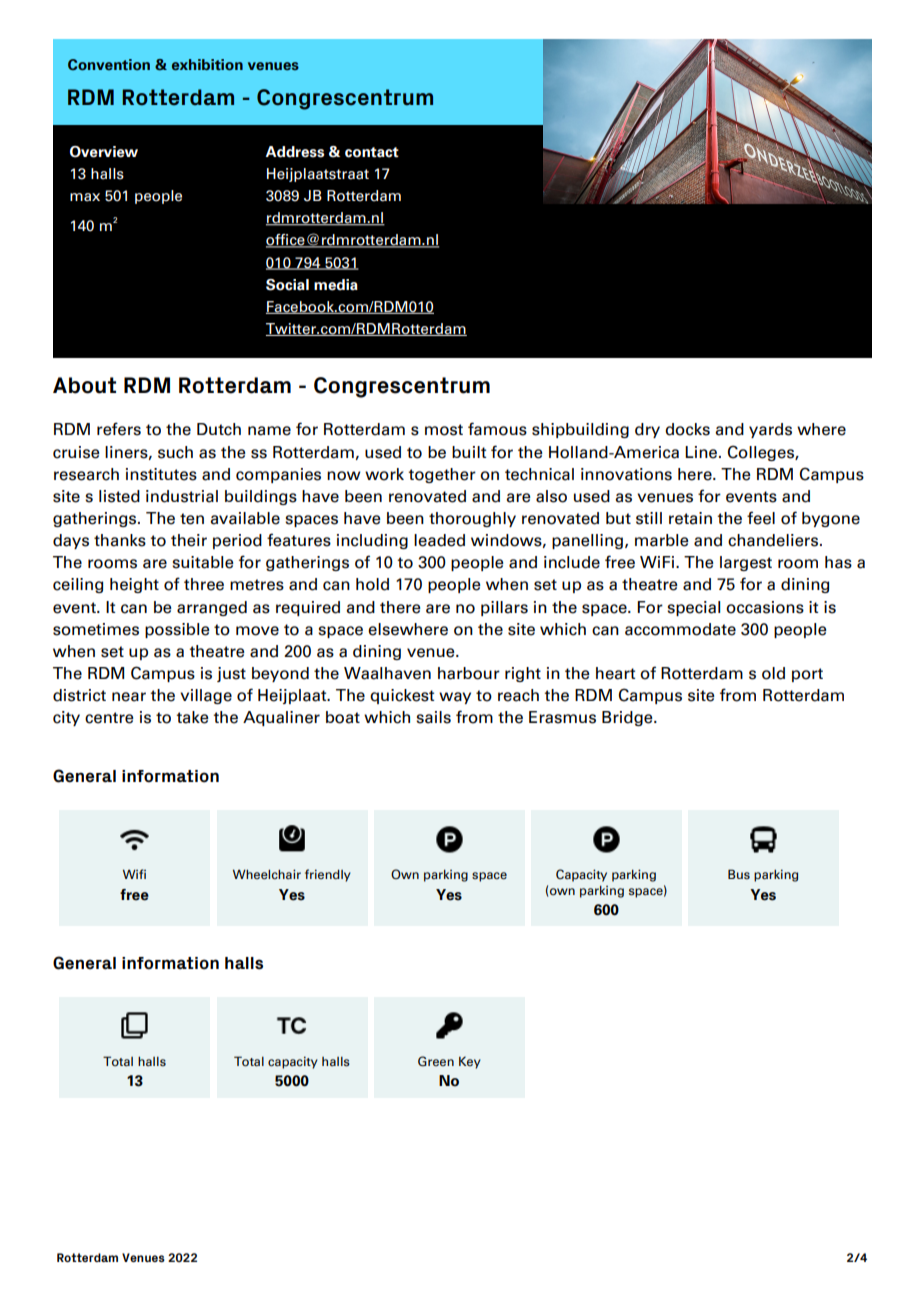  What do you see at coordinates (436, 1061) in the screenshot?
I see `Green` at bounding box center [436, 1061].
